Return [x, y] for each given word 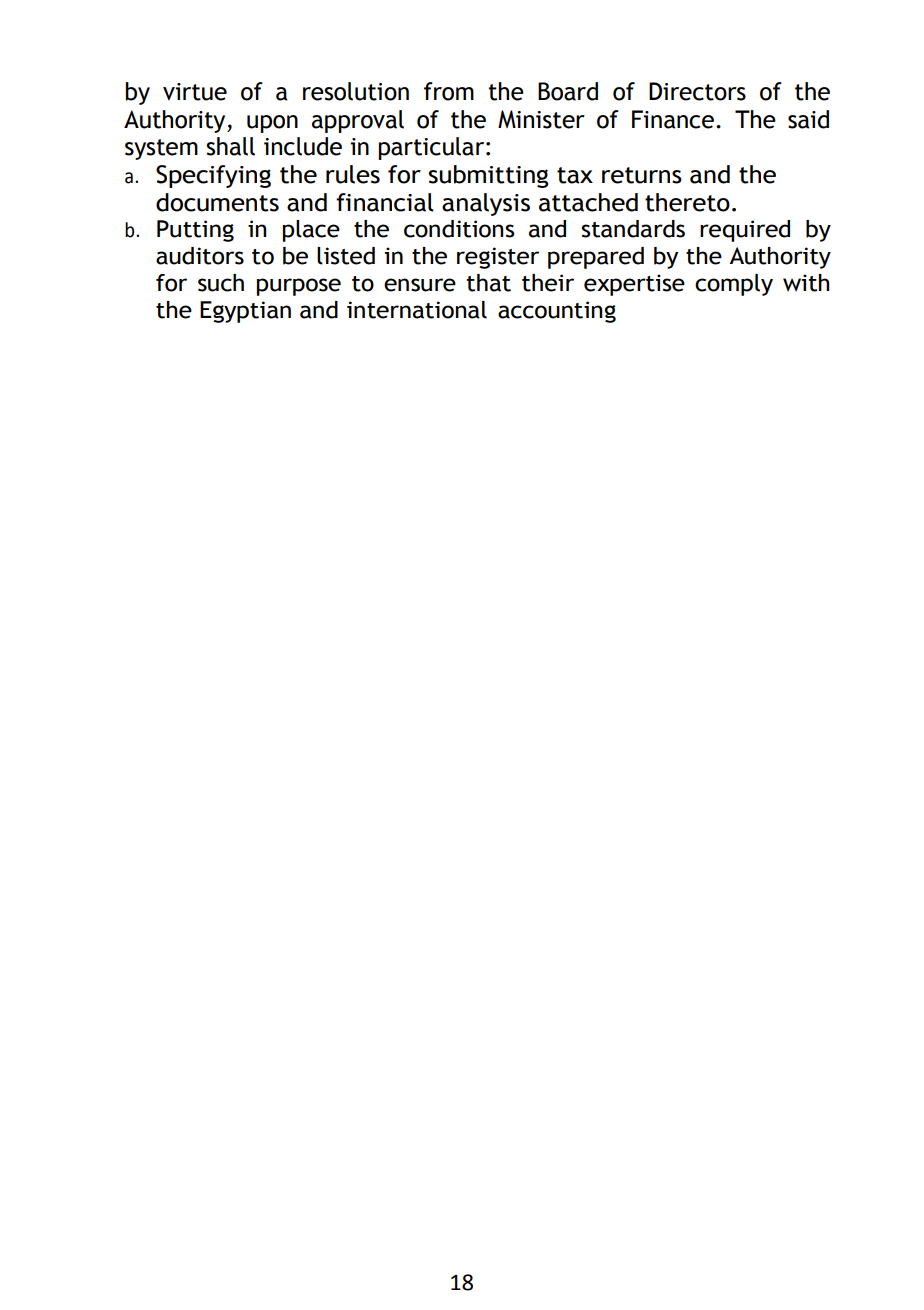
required [745, 231]
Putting [195, 231]
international [417, 310]
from [449, 91]
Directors [697, 91]
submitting [488, 176]
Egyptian [245, 312]
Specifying [213, 176]
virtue [195, 92]
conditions [459, 229]
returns [642, 175]
